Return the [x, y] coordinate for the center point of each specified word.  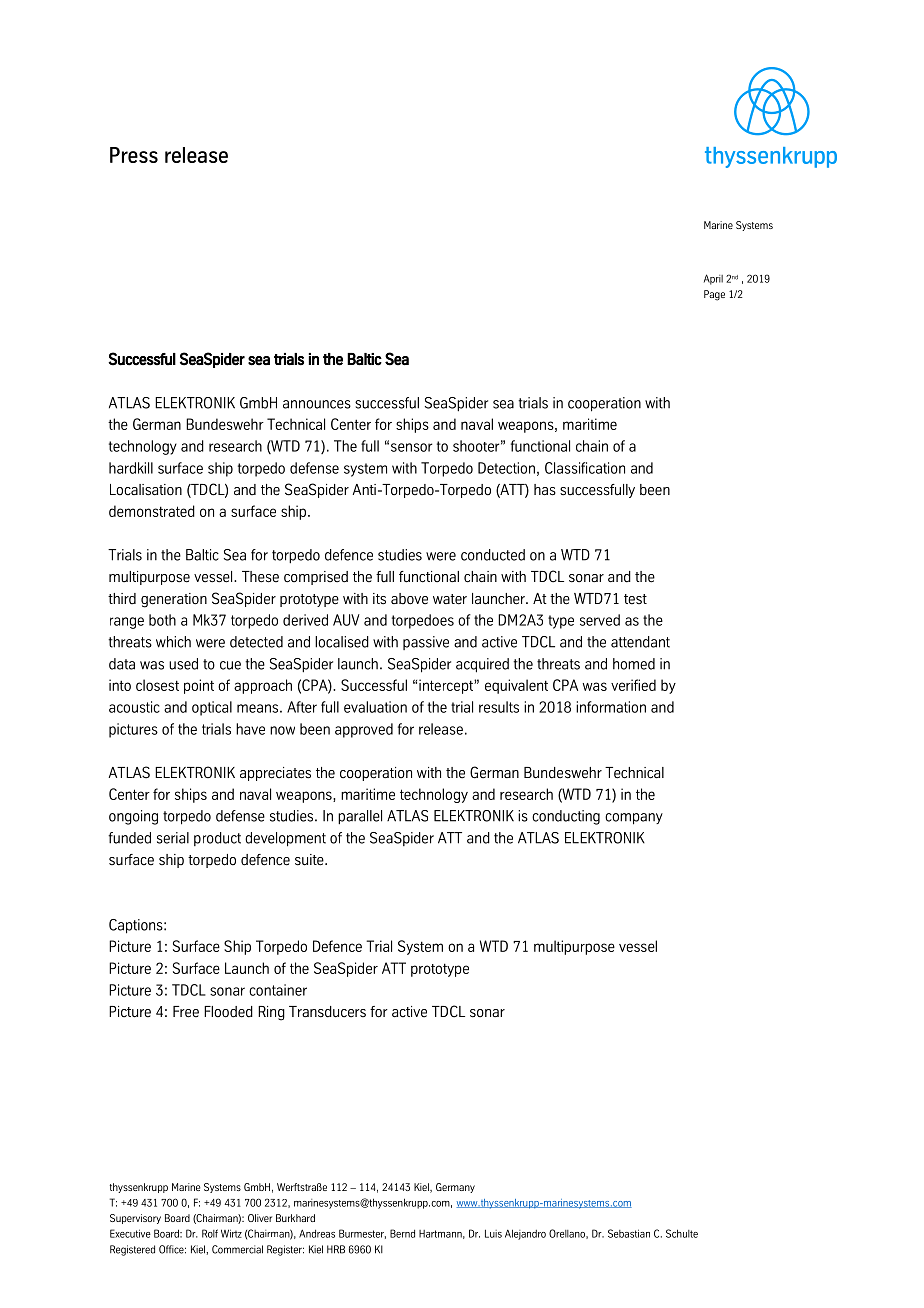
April [713, 279]
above [409, 599]
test [635, 599]
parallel [360, 817]
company [634, 819]
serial [173, 838]
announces [317, 404]
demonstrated [152, 511]
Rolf [210, 1233]
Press [134, 155]
